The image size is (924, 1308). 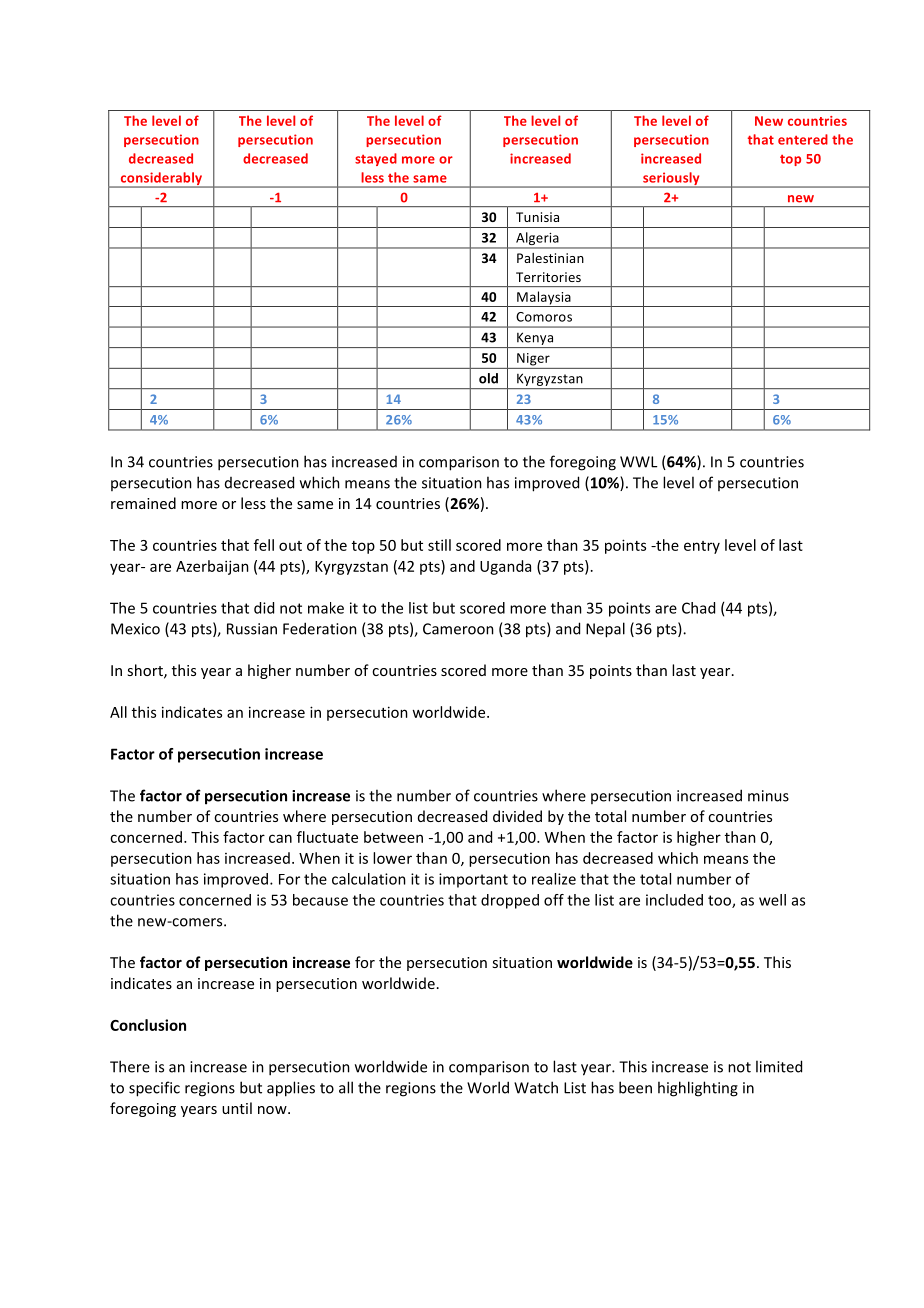 What do you see at coordinates (439, 545) in the page?
I see `still` at bounding box center [439, 545].
